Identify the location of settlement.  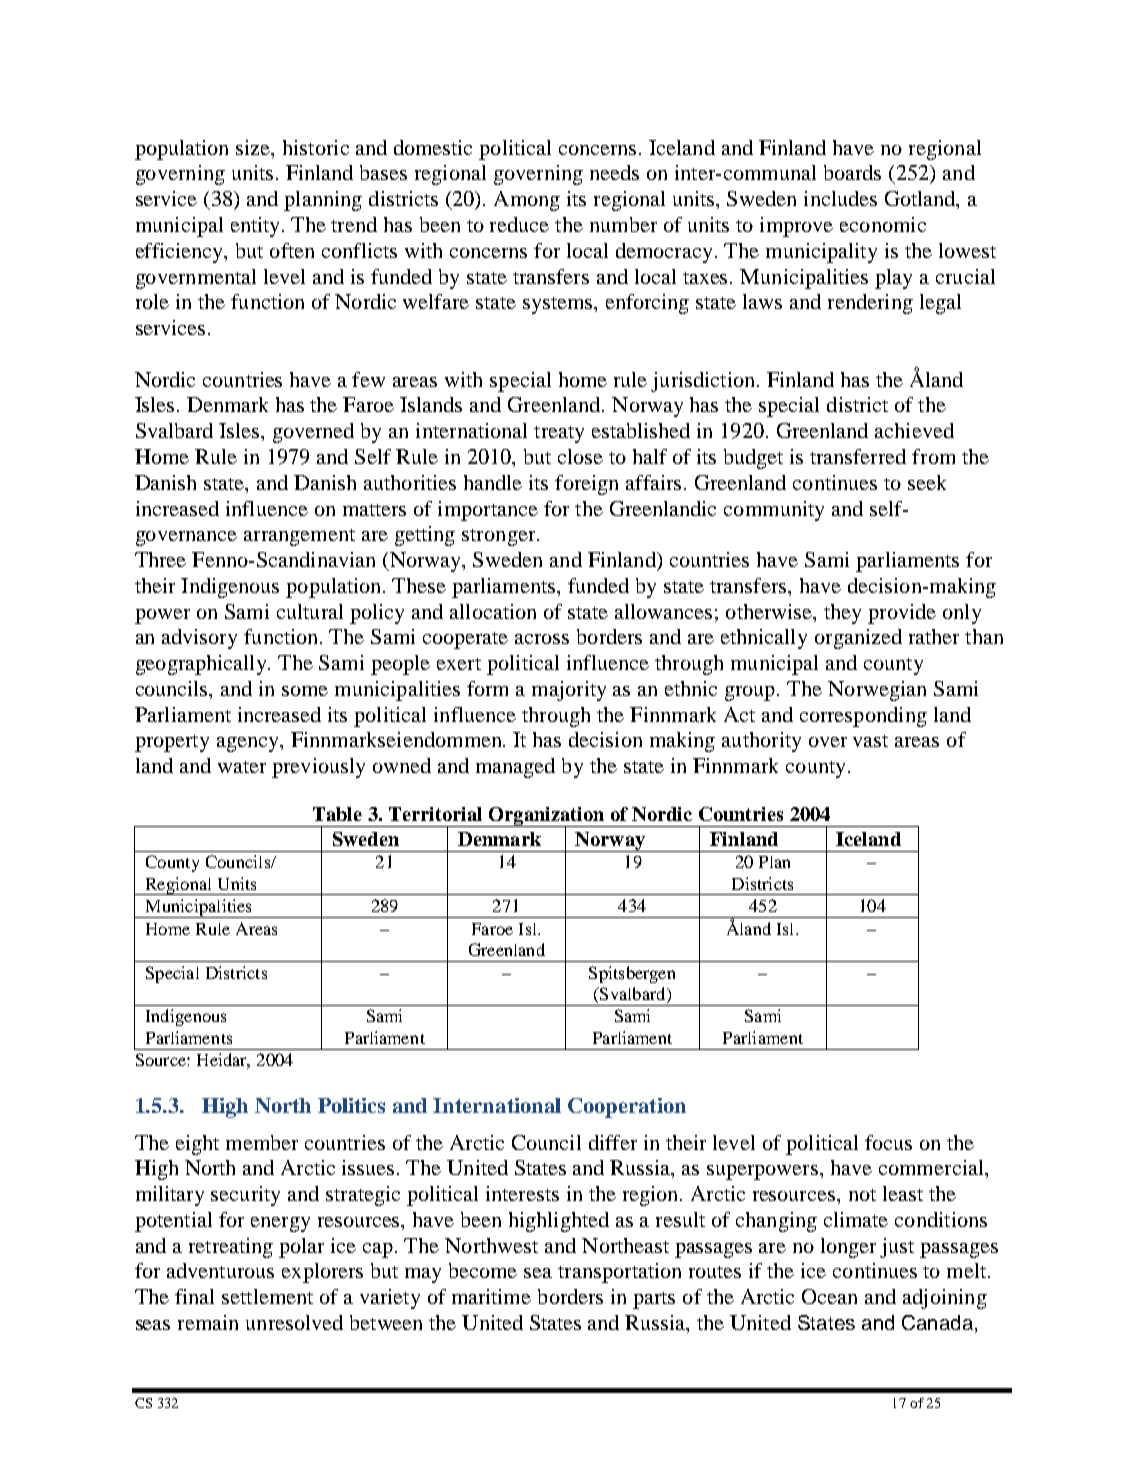
(267, 1296).
